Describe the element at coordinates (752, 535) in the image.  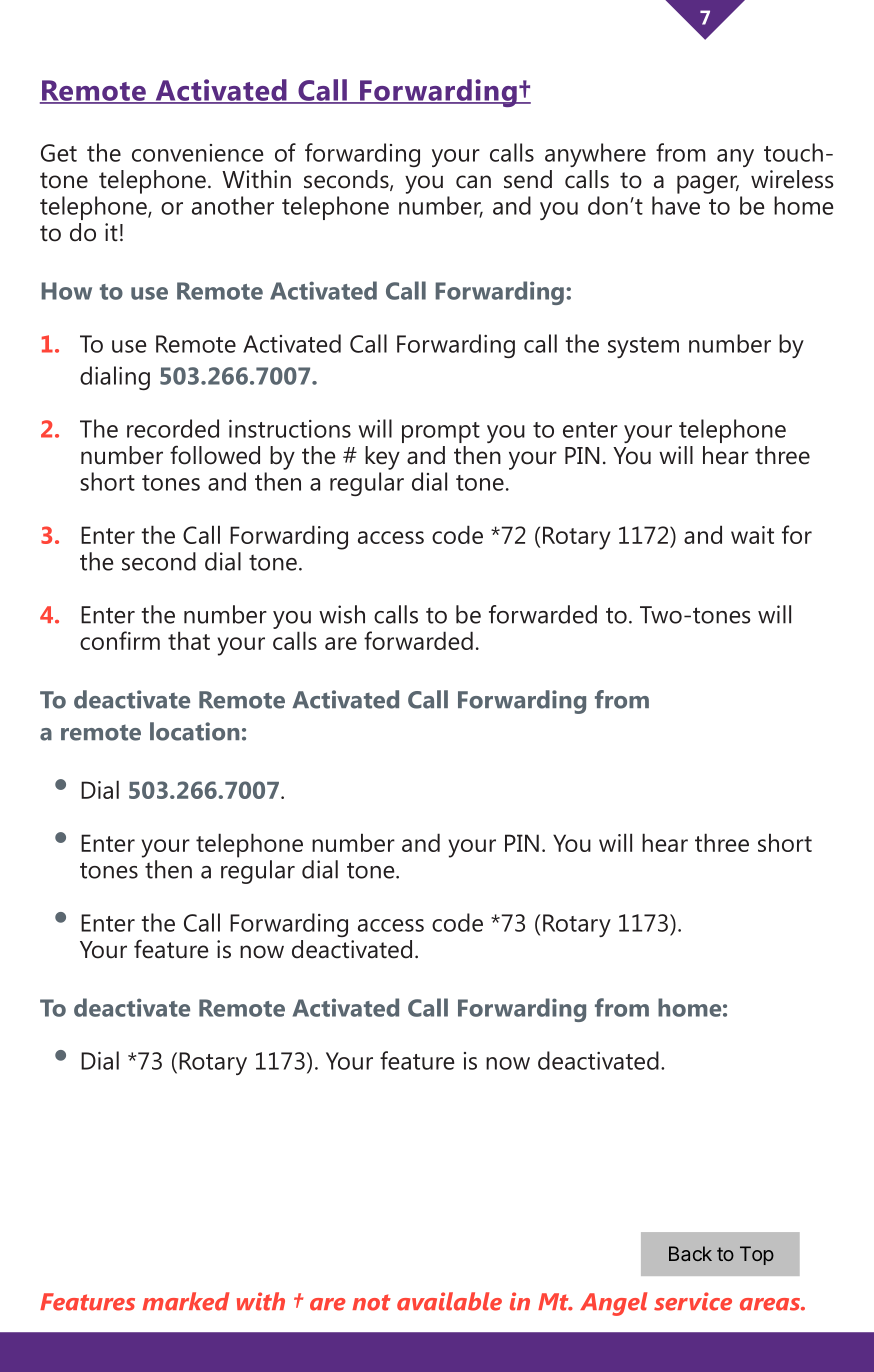
I see `wait` at that location.
